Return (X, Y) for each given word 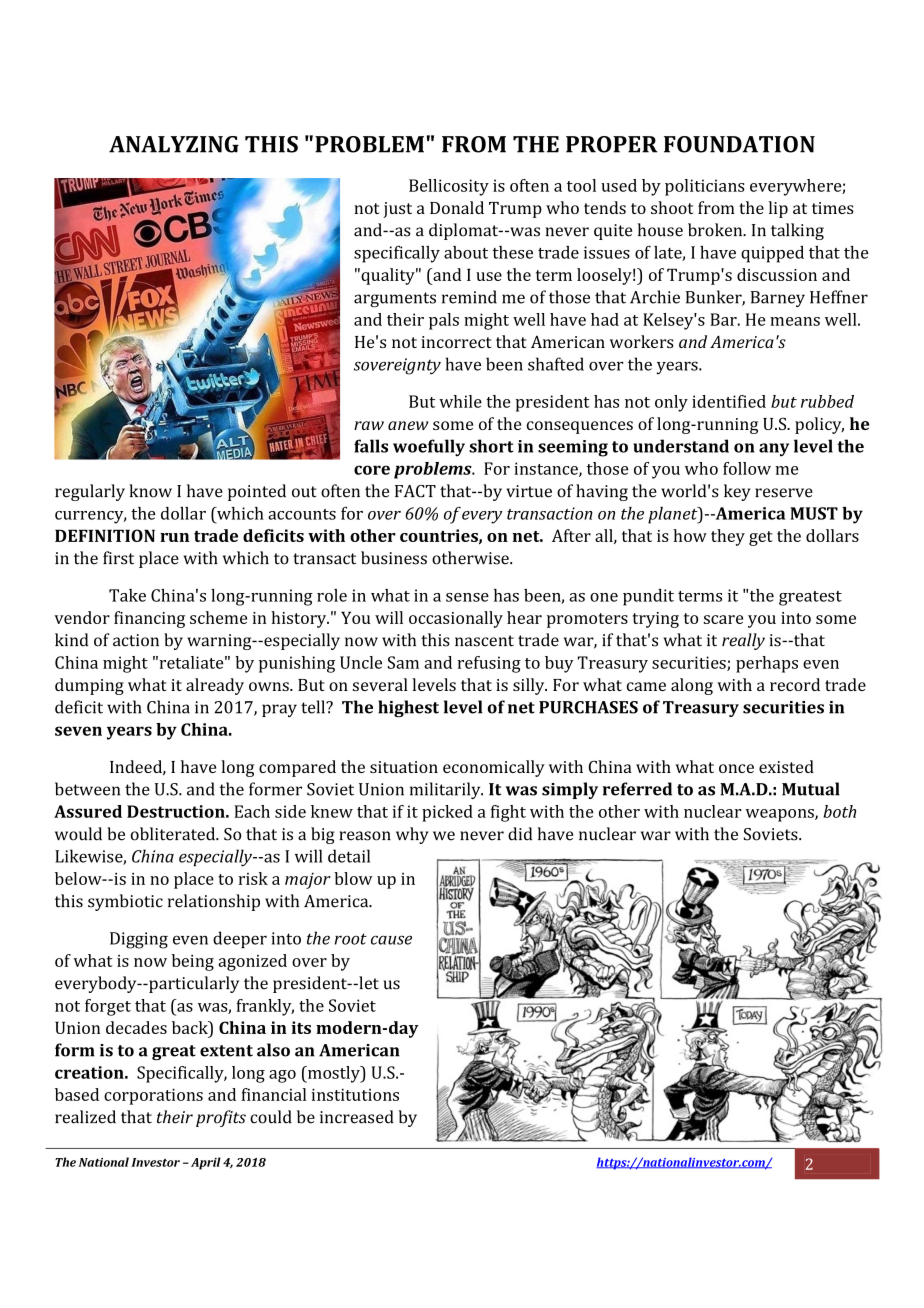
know (150, 491)
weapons (781, 815)
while (460, 401)
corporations (153, 1097)
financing (149, 619)
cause (391, 940)
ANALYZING (174, 144)
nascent (484, 641)
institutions (355, 1095)
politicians (705, 187)
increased (357, 1117)
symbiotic (125, 902)
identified (729, 401)
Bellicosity (449, 187)
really (743, 641)
